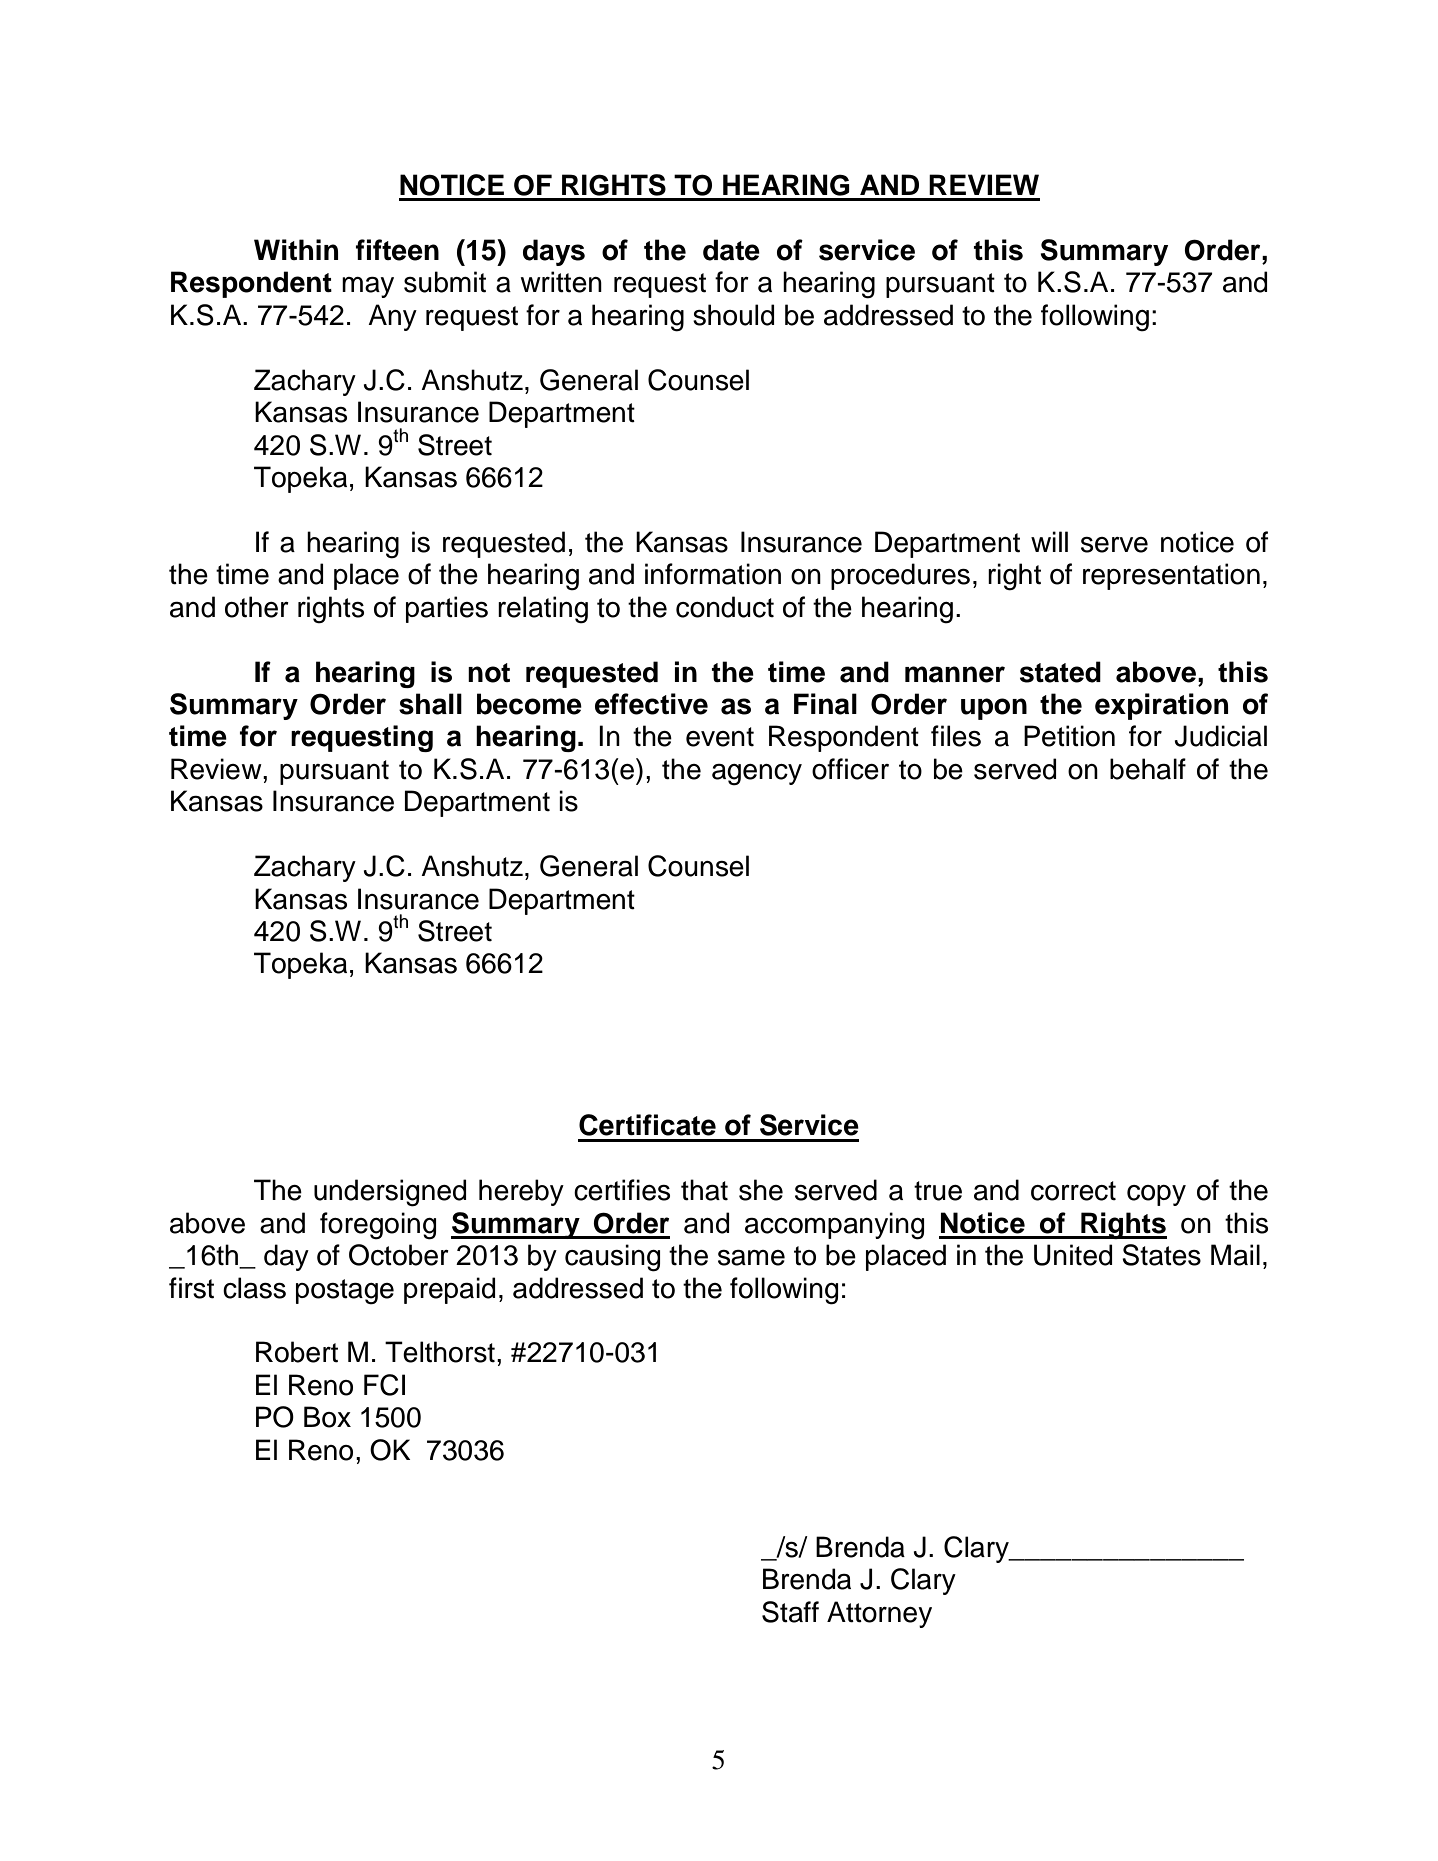 The width and height of the screenshot is (1438, 1861). What do you see at coordinates (733, 315) in the screenshot?
I see `should` at bounding box center [733, 315].
